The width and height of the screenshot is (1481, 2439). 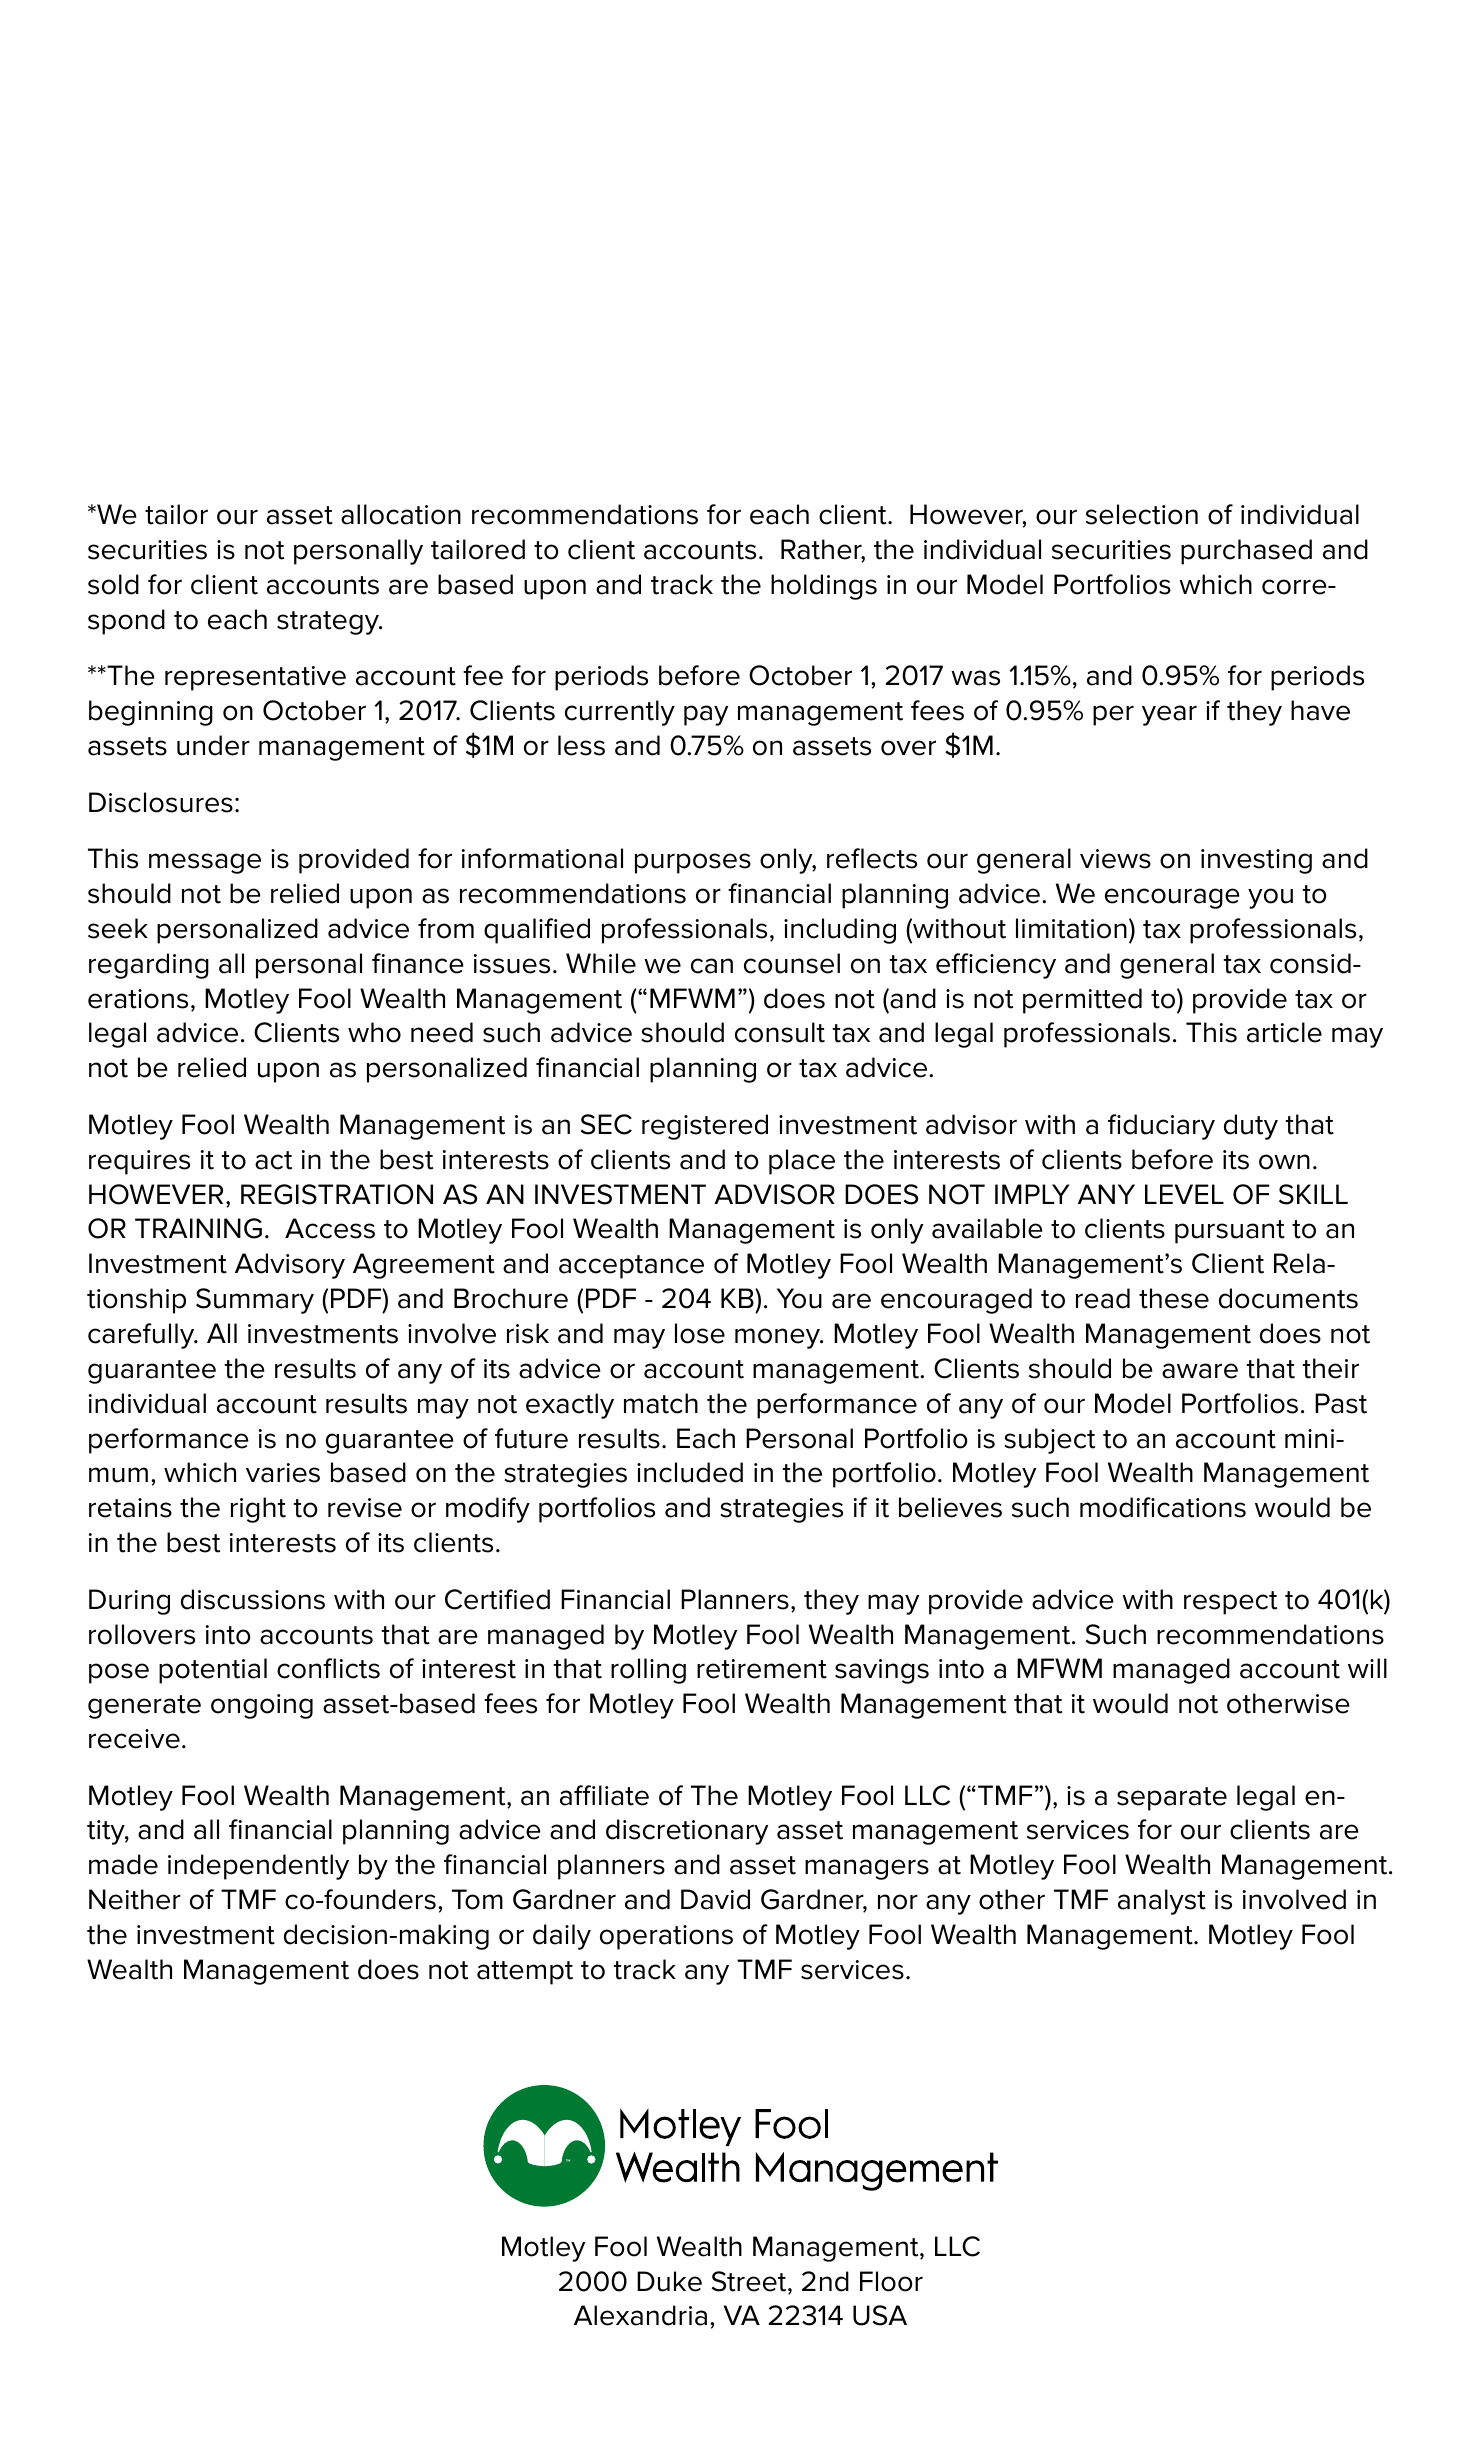 I want to click on match, so click(x=661, y=1403).
